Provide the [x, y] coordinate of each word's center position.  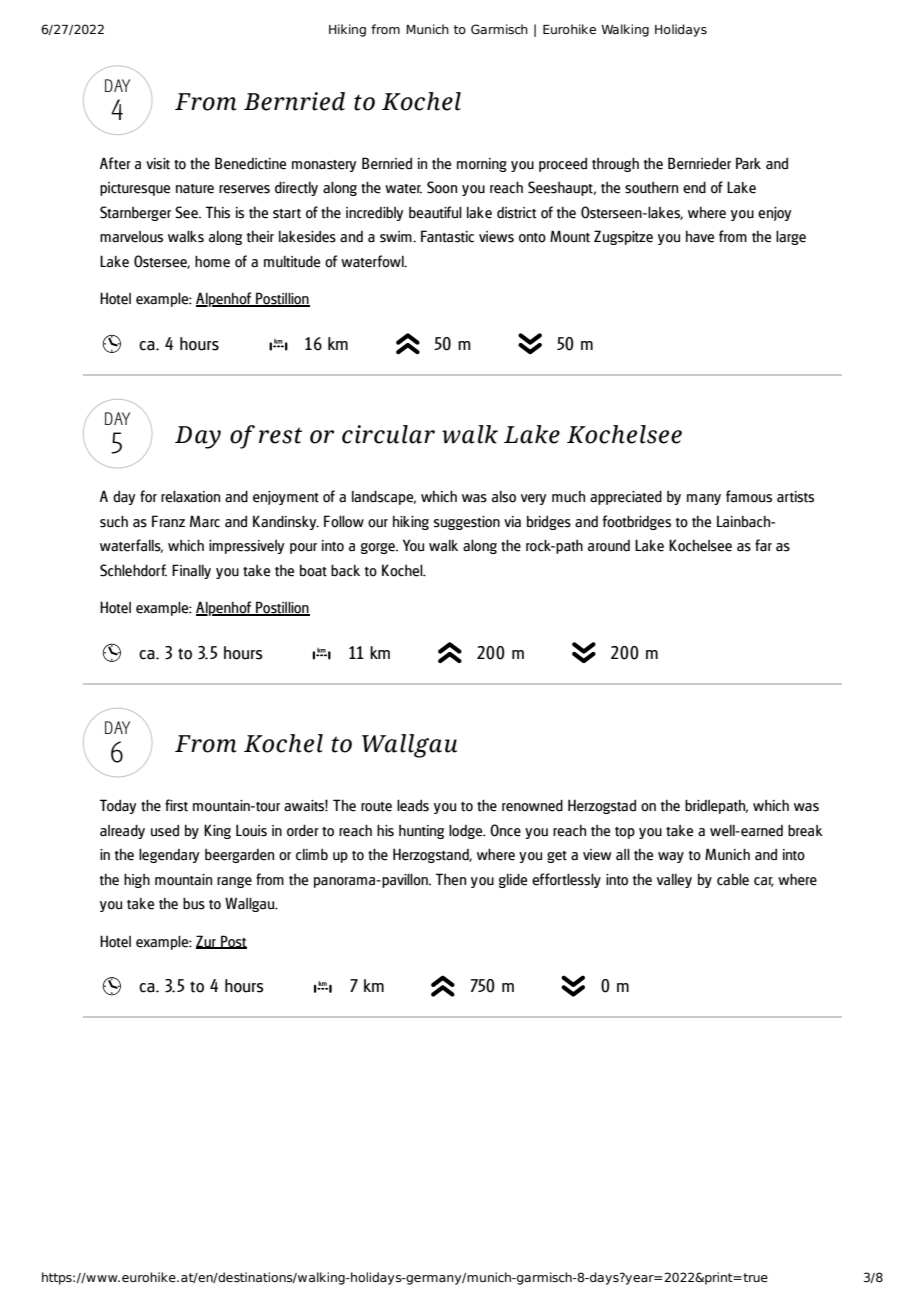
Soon [442, 187]
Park [748, 163]
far [763, 545]
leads [413, 805]
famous [749, 496]
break [805, 830]
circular [388, 434]
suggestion [467, 523]
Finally [191, 571]
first [176, 805]
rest [280, 435]
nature [195, 189]
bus [194, 903]
